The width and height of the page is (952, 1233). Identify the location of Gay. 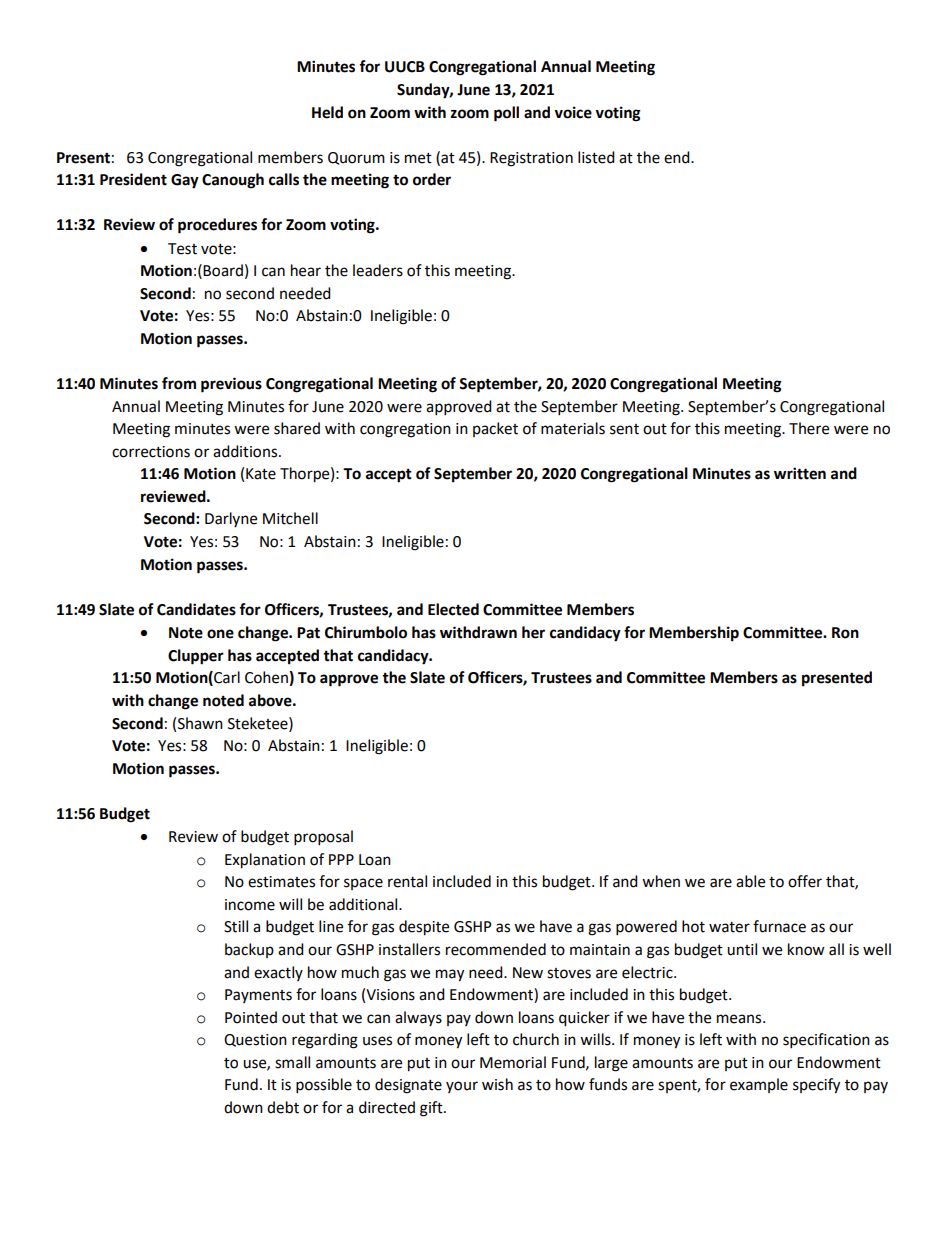
(185, 181).
